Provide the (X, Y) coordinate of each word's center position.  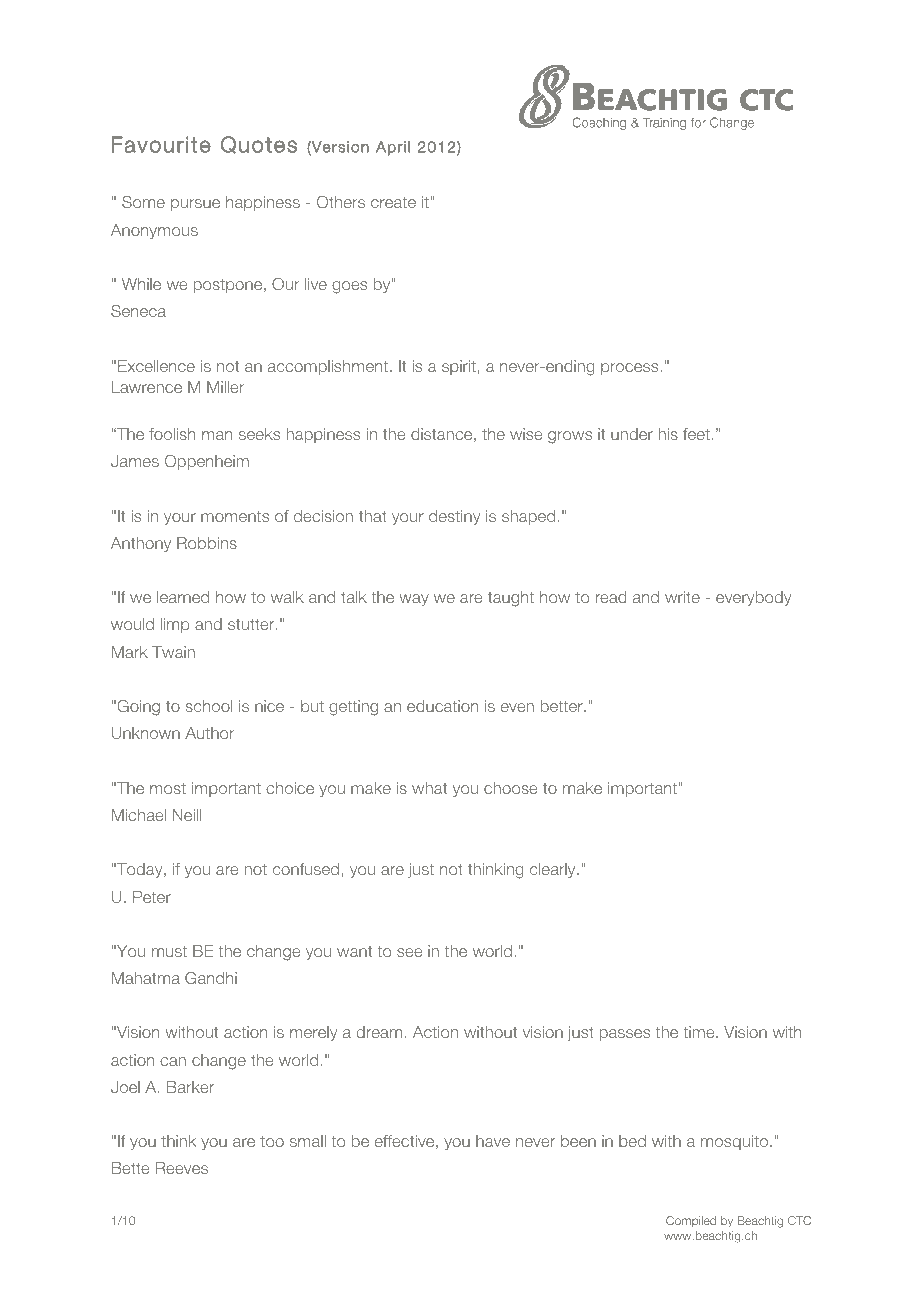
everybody (753, 598)
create (393, 202)
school (209, 706)
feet (696, 434)
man (217, 435)
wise (526, 434)
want (354, 951)
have (493, 1141)
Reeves (182, 1168)
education (442, 706)
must (169, 951)
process (631, 369)
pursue (195, 205)
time (700, 1032)
